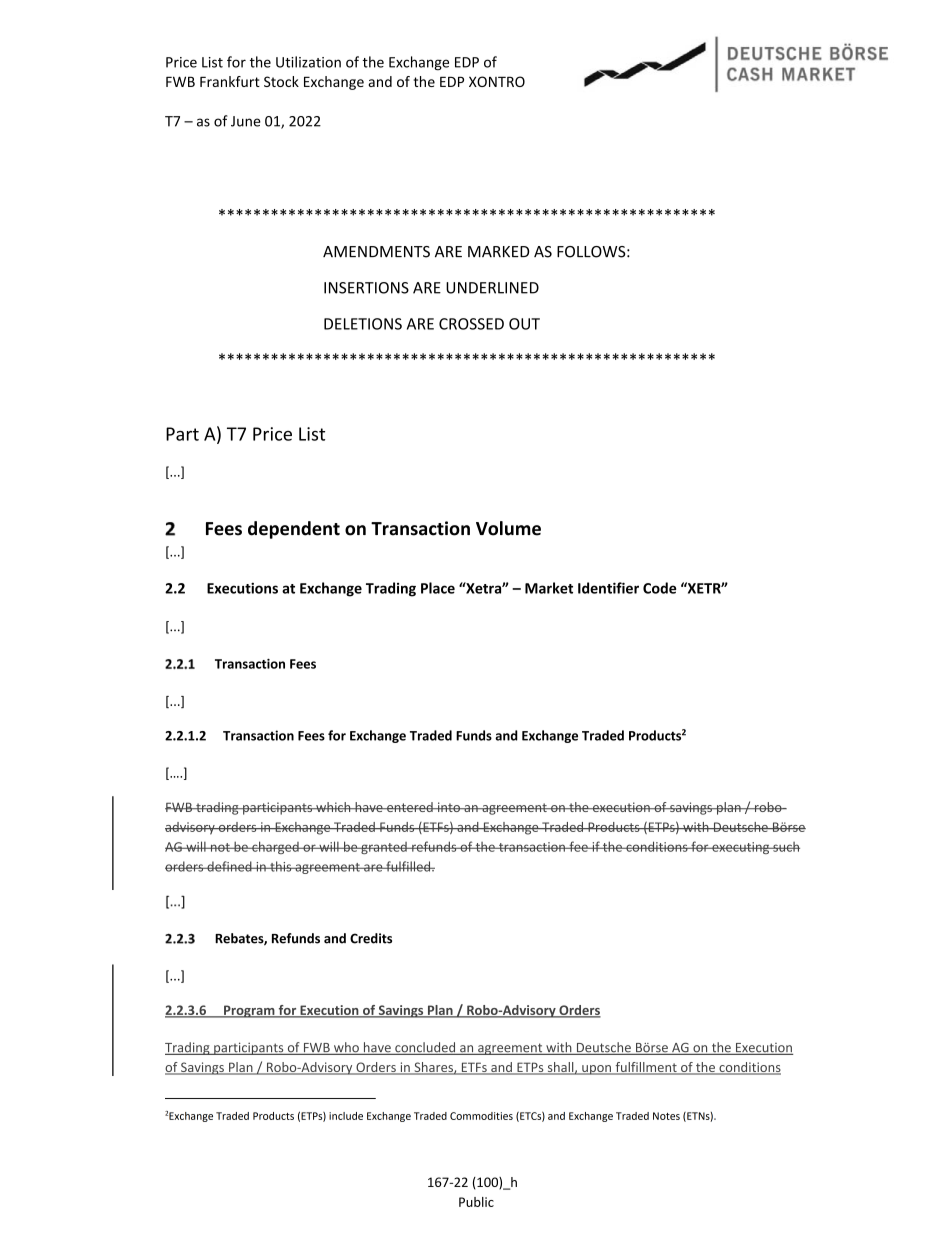 The image size is (952, 1233). What do you see at coordinates (659, 588) in the document?
I see `Code` at bounding box center [659, 588].
